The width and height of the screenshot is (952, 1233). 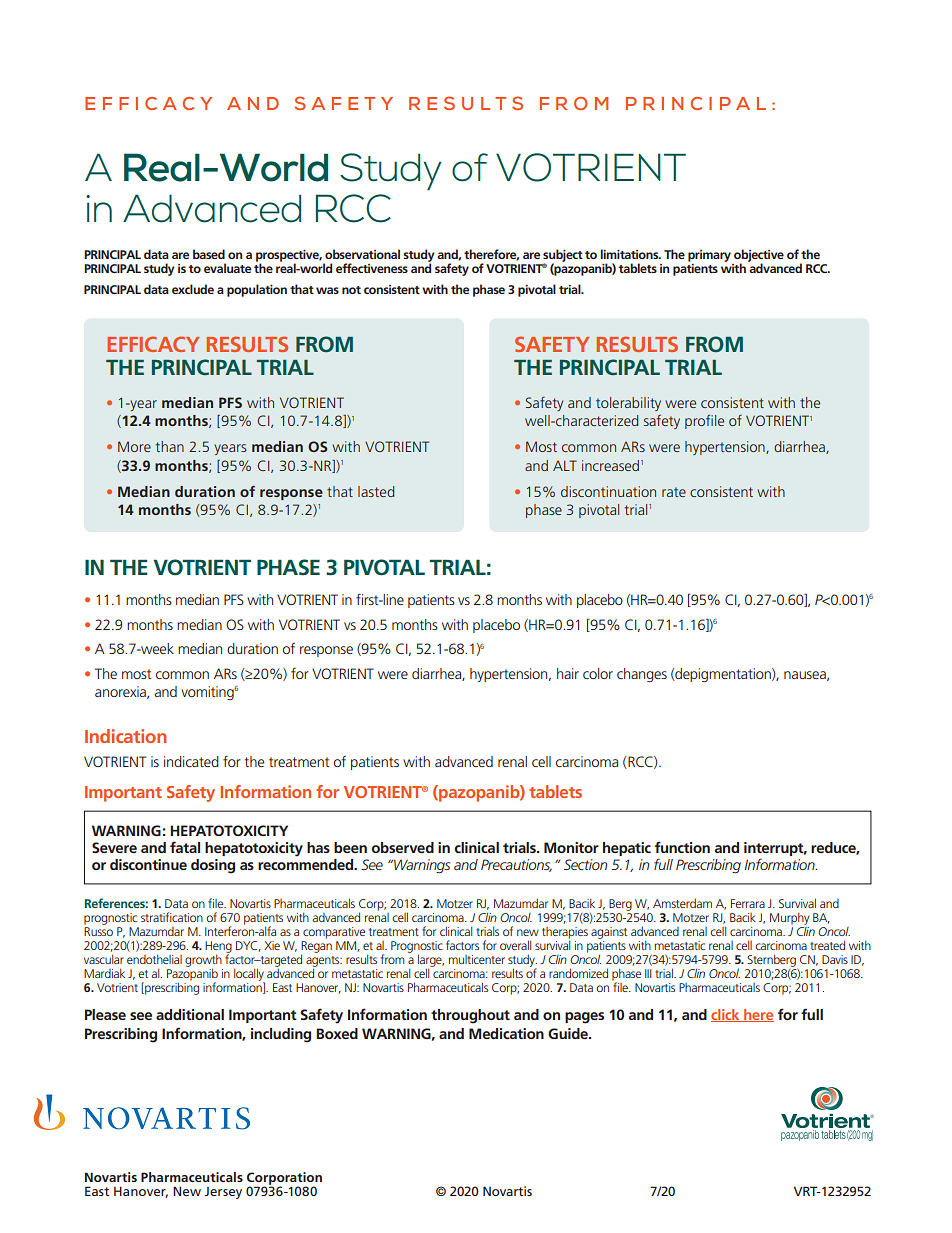 What do you see at coordinates (506, 1033) in the screenshot?
I see `Medication` at bounding box center [506, 1033].
